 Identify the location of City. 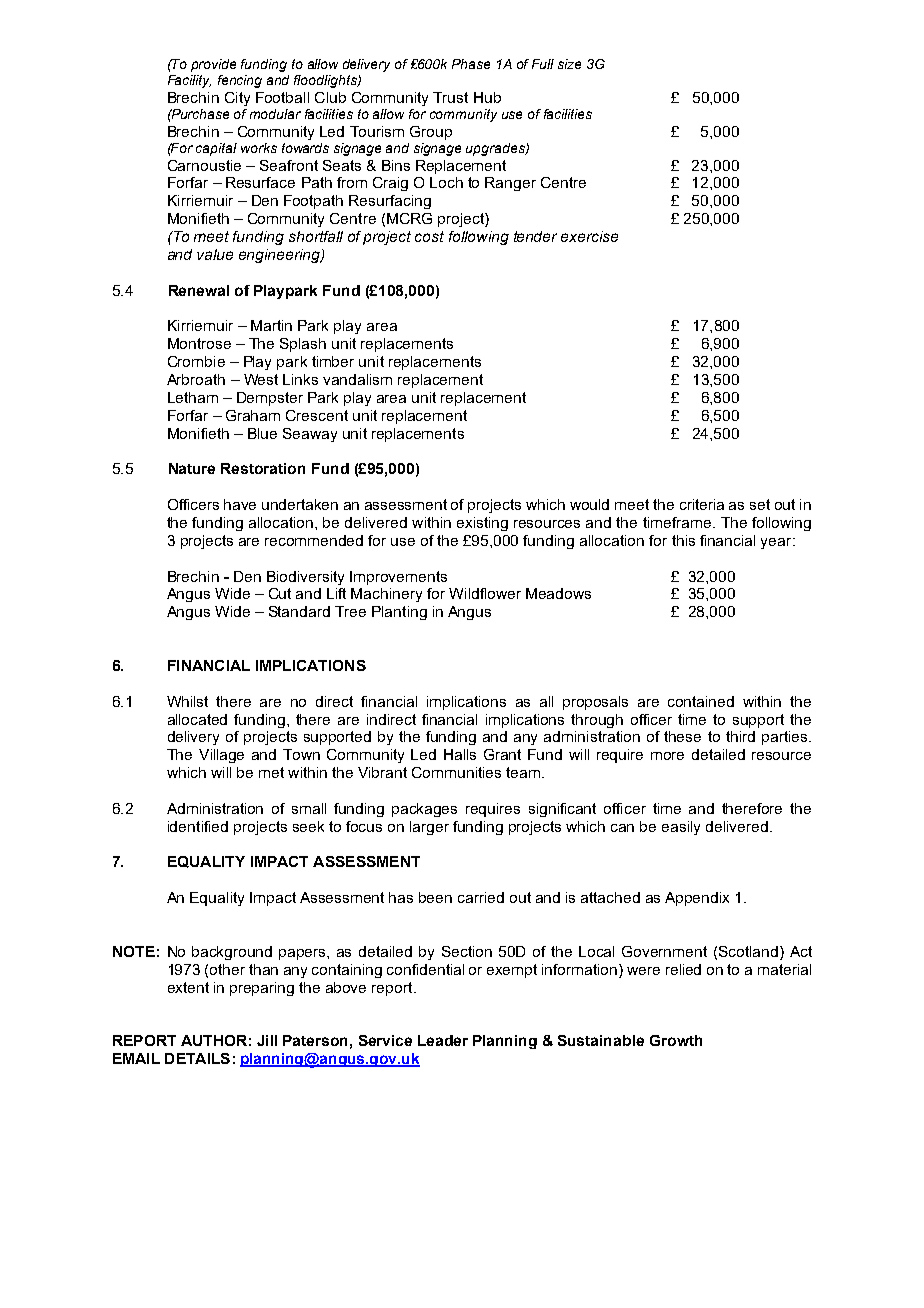
(237, 99).
